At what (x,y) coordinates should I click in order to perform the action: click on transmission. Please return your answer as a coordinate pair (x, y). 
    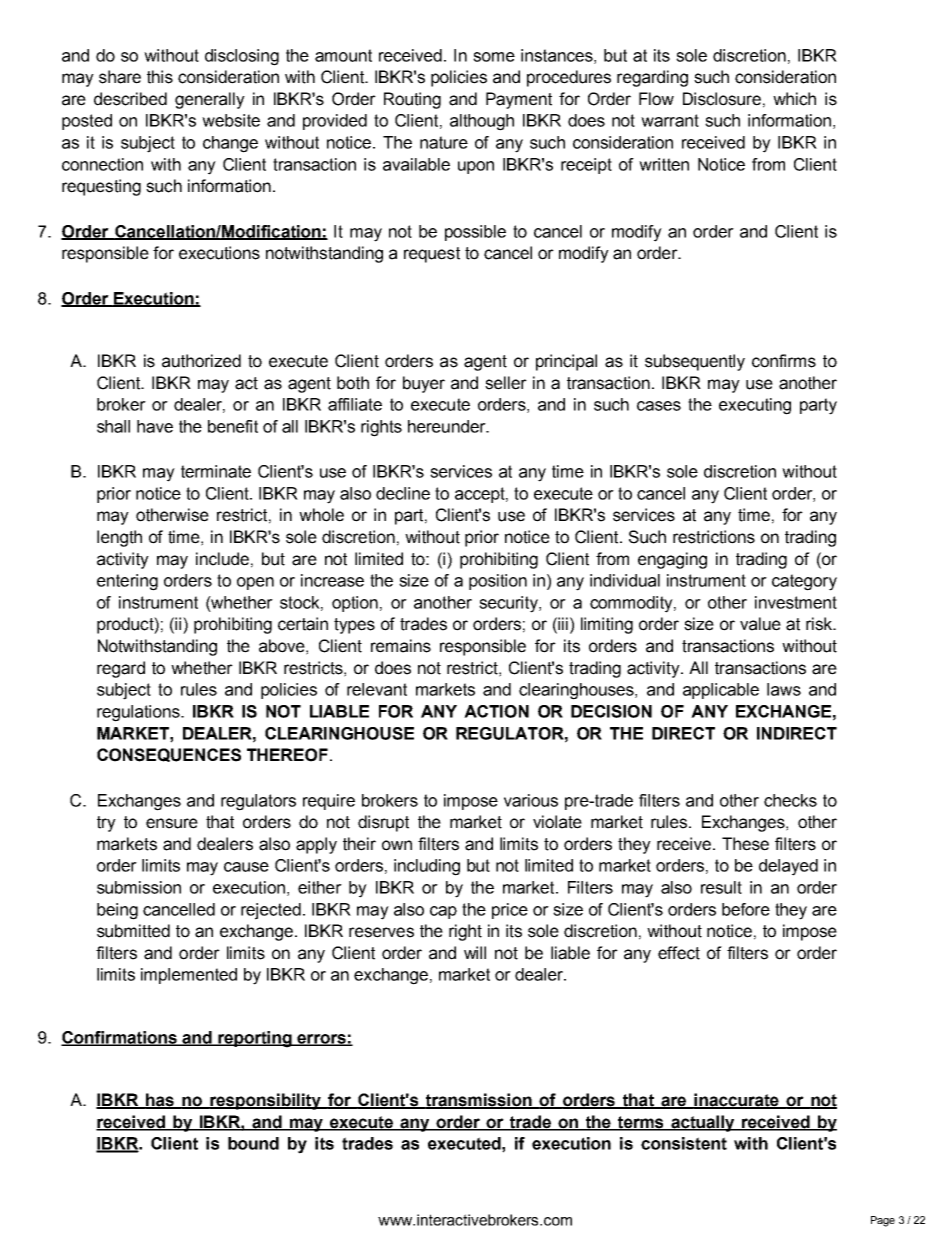
    Looking at the image, I should click on (479, 1101).
